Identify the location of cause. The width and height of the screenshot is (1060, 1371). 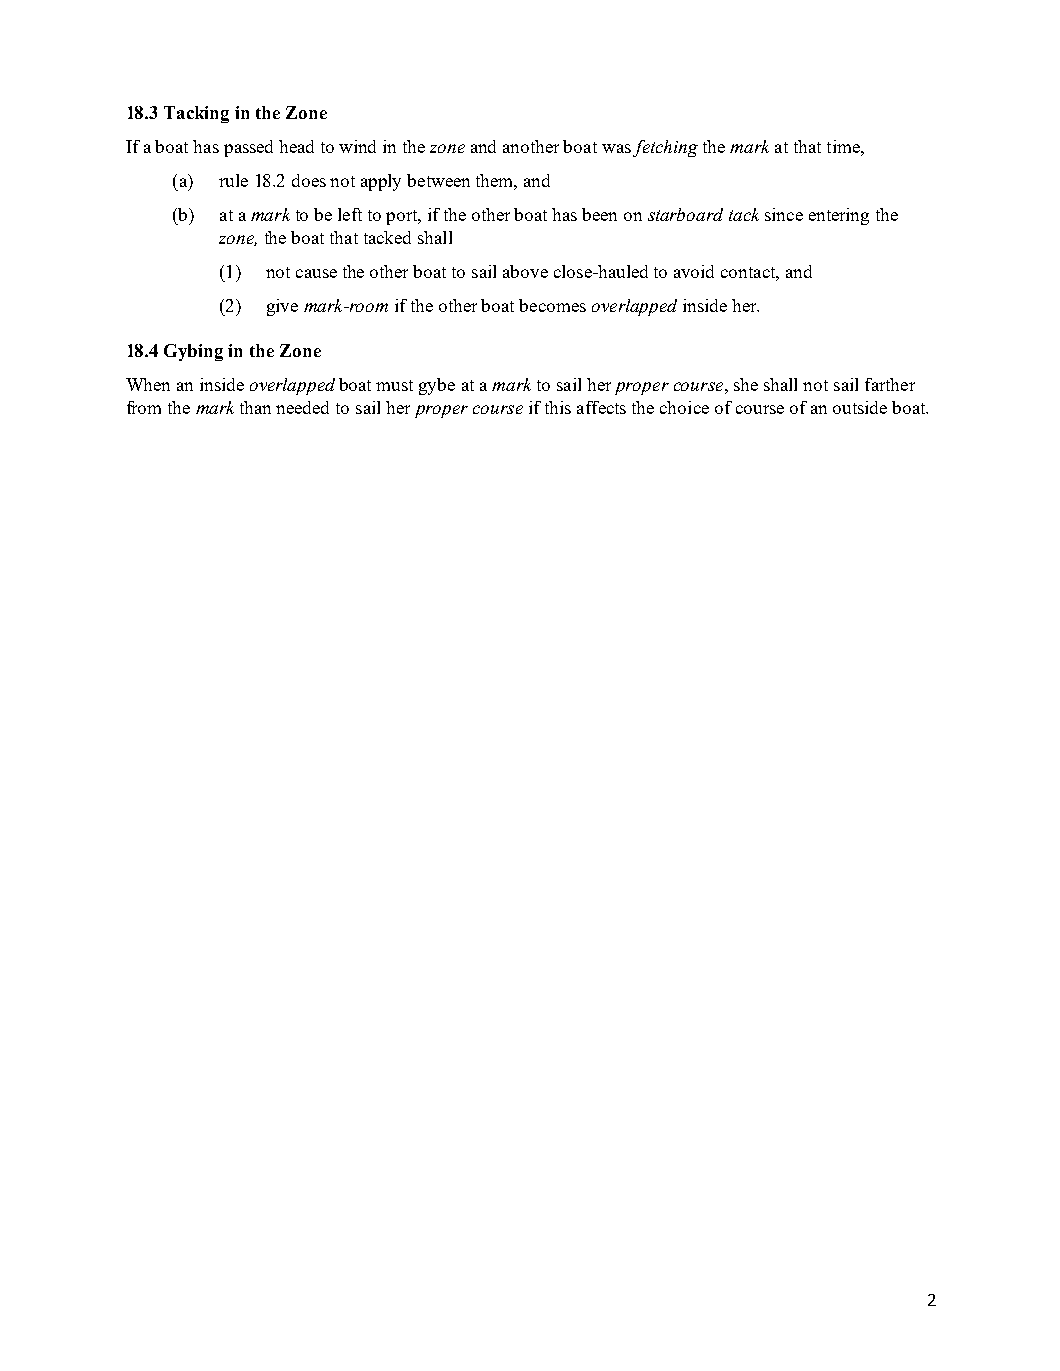
(316, 273).
